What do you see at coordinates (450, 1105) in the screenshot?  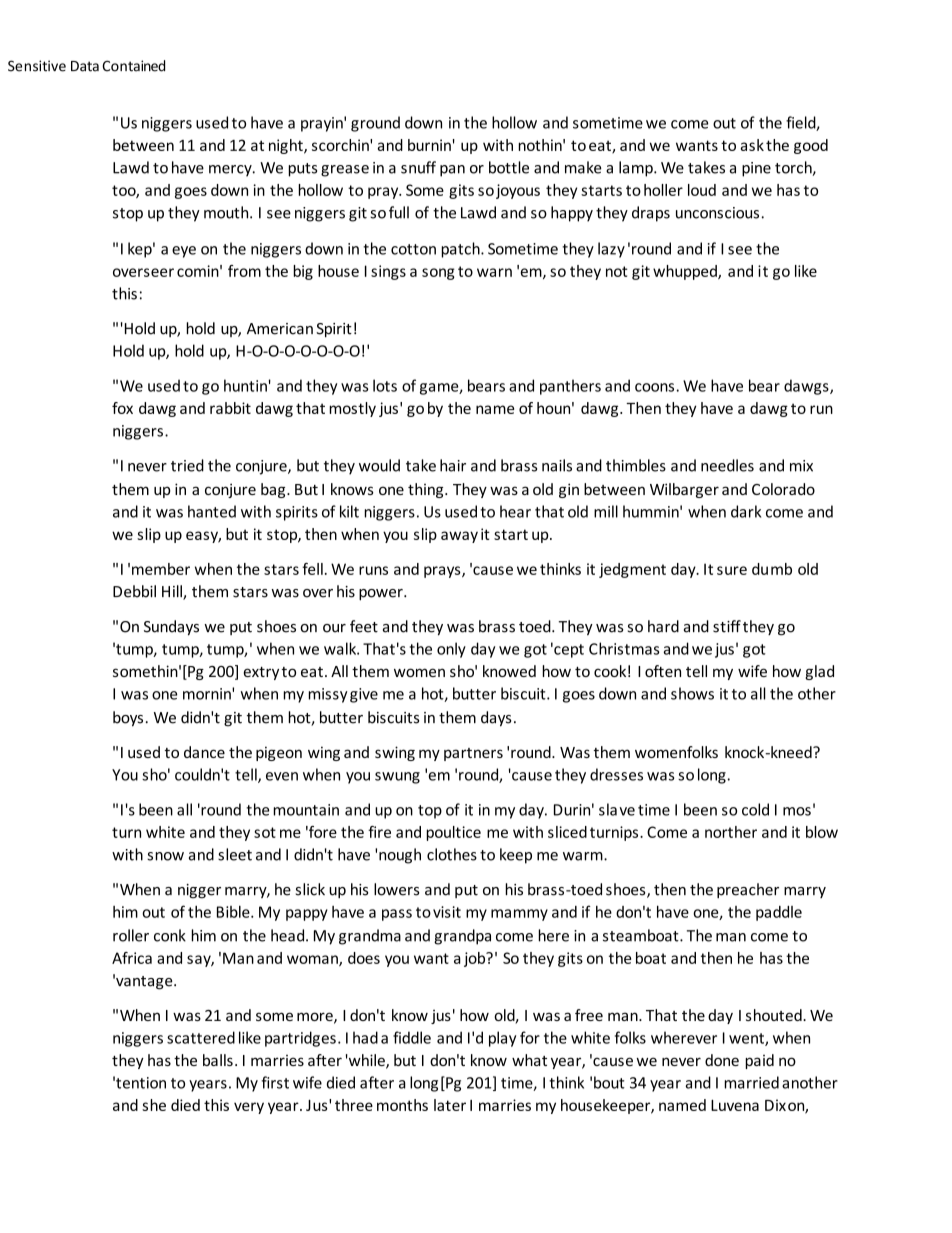 I see `later` at bounding box center [450, 1105].
